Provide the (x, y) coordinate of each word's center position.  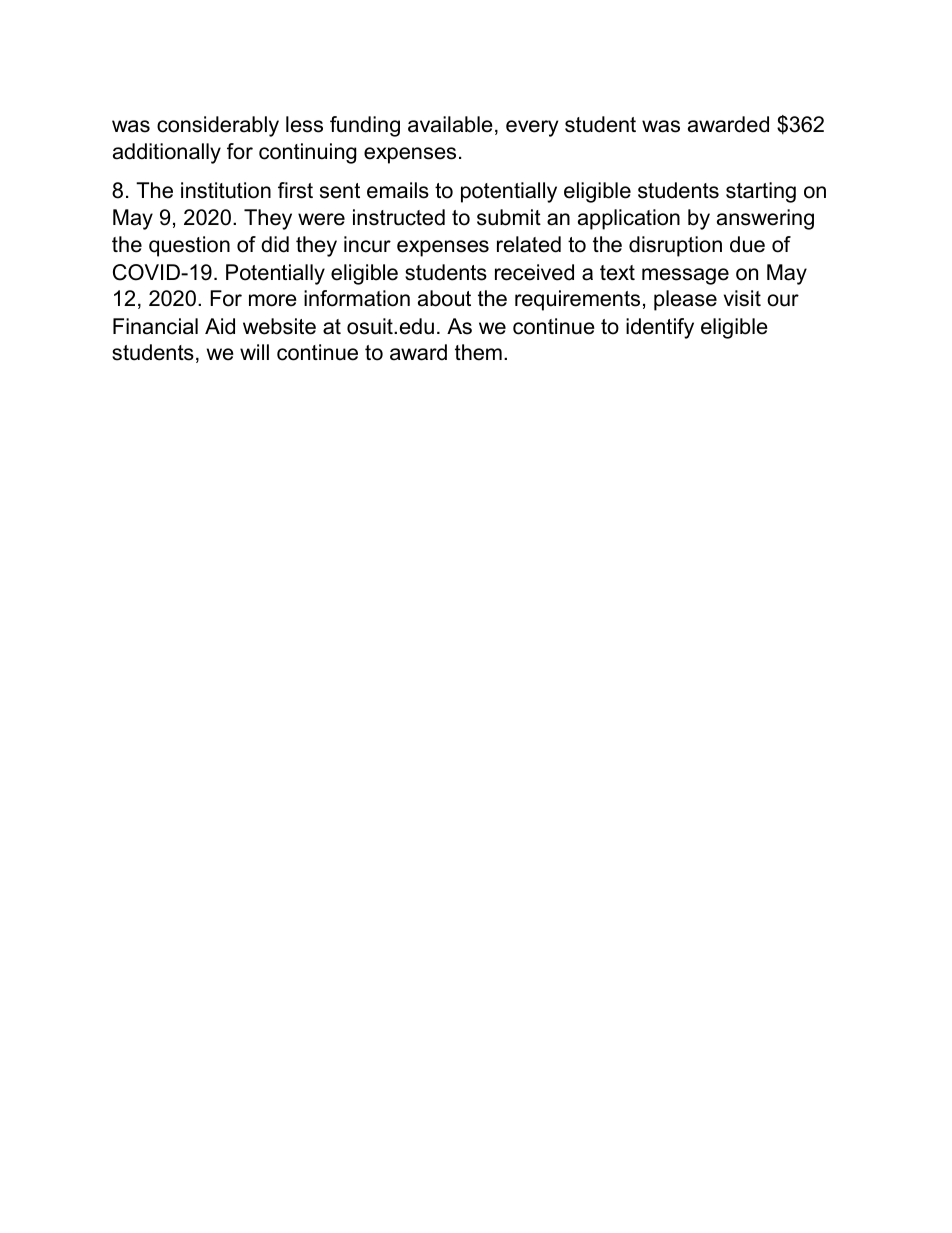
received (534, 272)
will (254, 352)
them (478, 352)
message (685, 276)
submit (509, 217)
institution (226, 190)
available (450, 124)
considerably (218, 126)
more (273, 300)
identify (660, 328)
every (532, 128)
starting (761, 192)
